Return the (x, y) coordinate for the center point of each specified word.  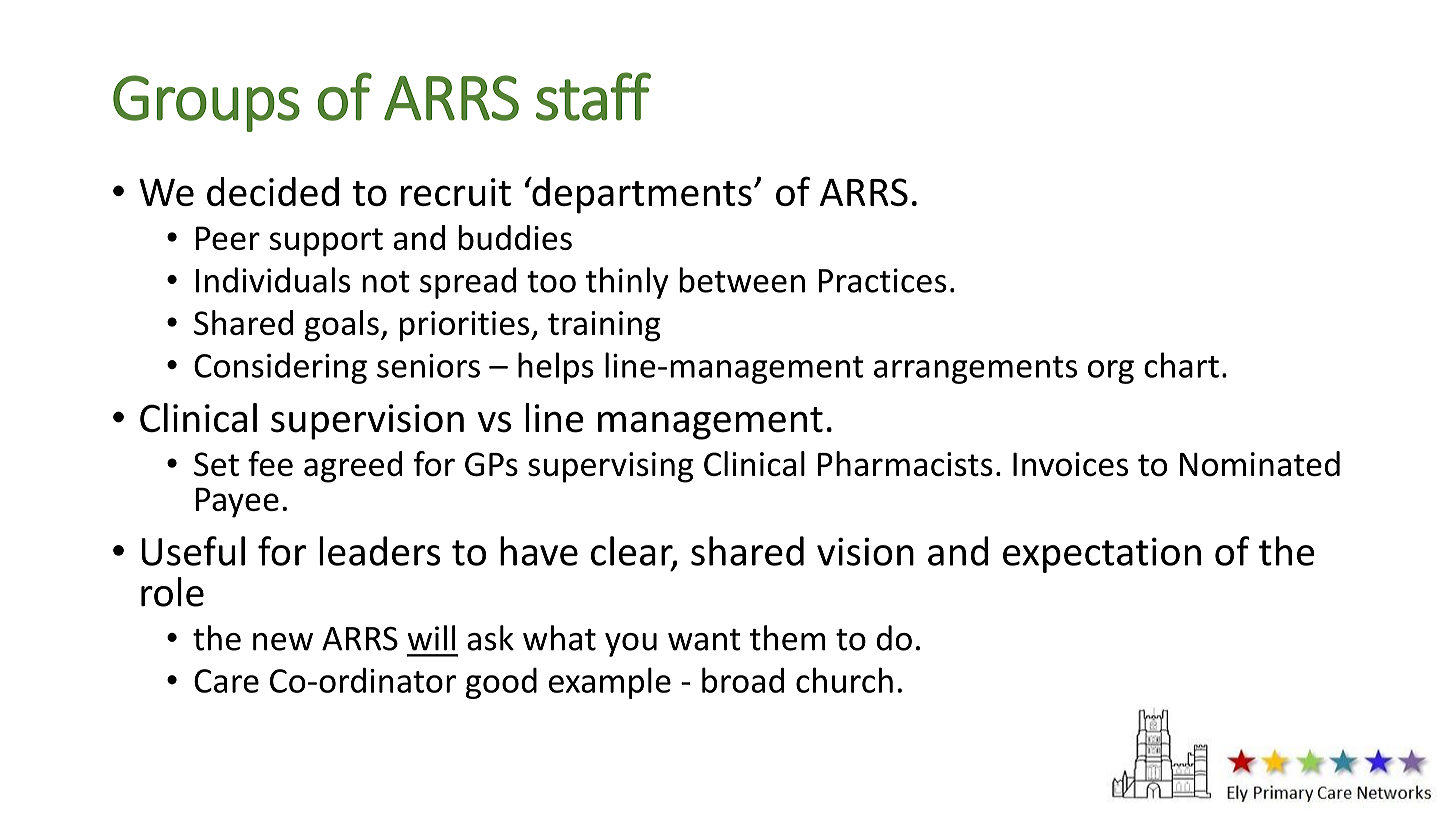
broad (743, 680)
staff (593, 96)
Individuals (273, 280)
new (283, 642)
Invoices (1070, 464)
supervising (610, 467)
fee (270, 464)
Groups (206, 103)
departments (641, 195)
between (742, 280)
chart (1181, 365)
